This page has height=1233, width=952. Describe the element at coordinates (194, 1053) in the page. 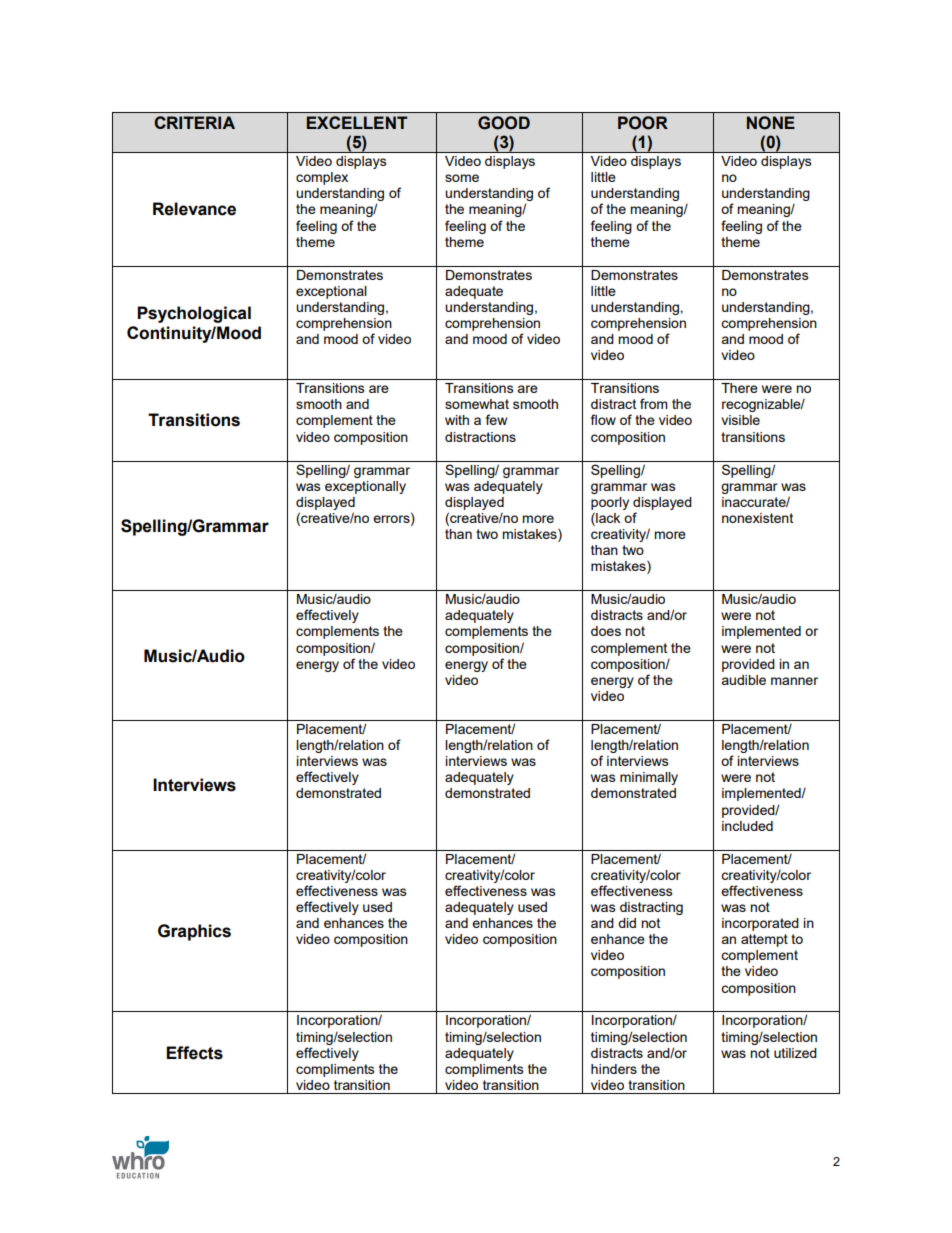

I see `Effects` at that location.
